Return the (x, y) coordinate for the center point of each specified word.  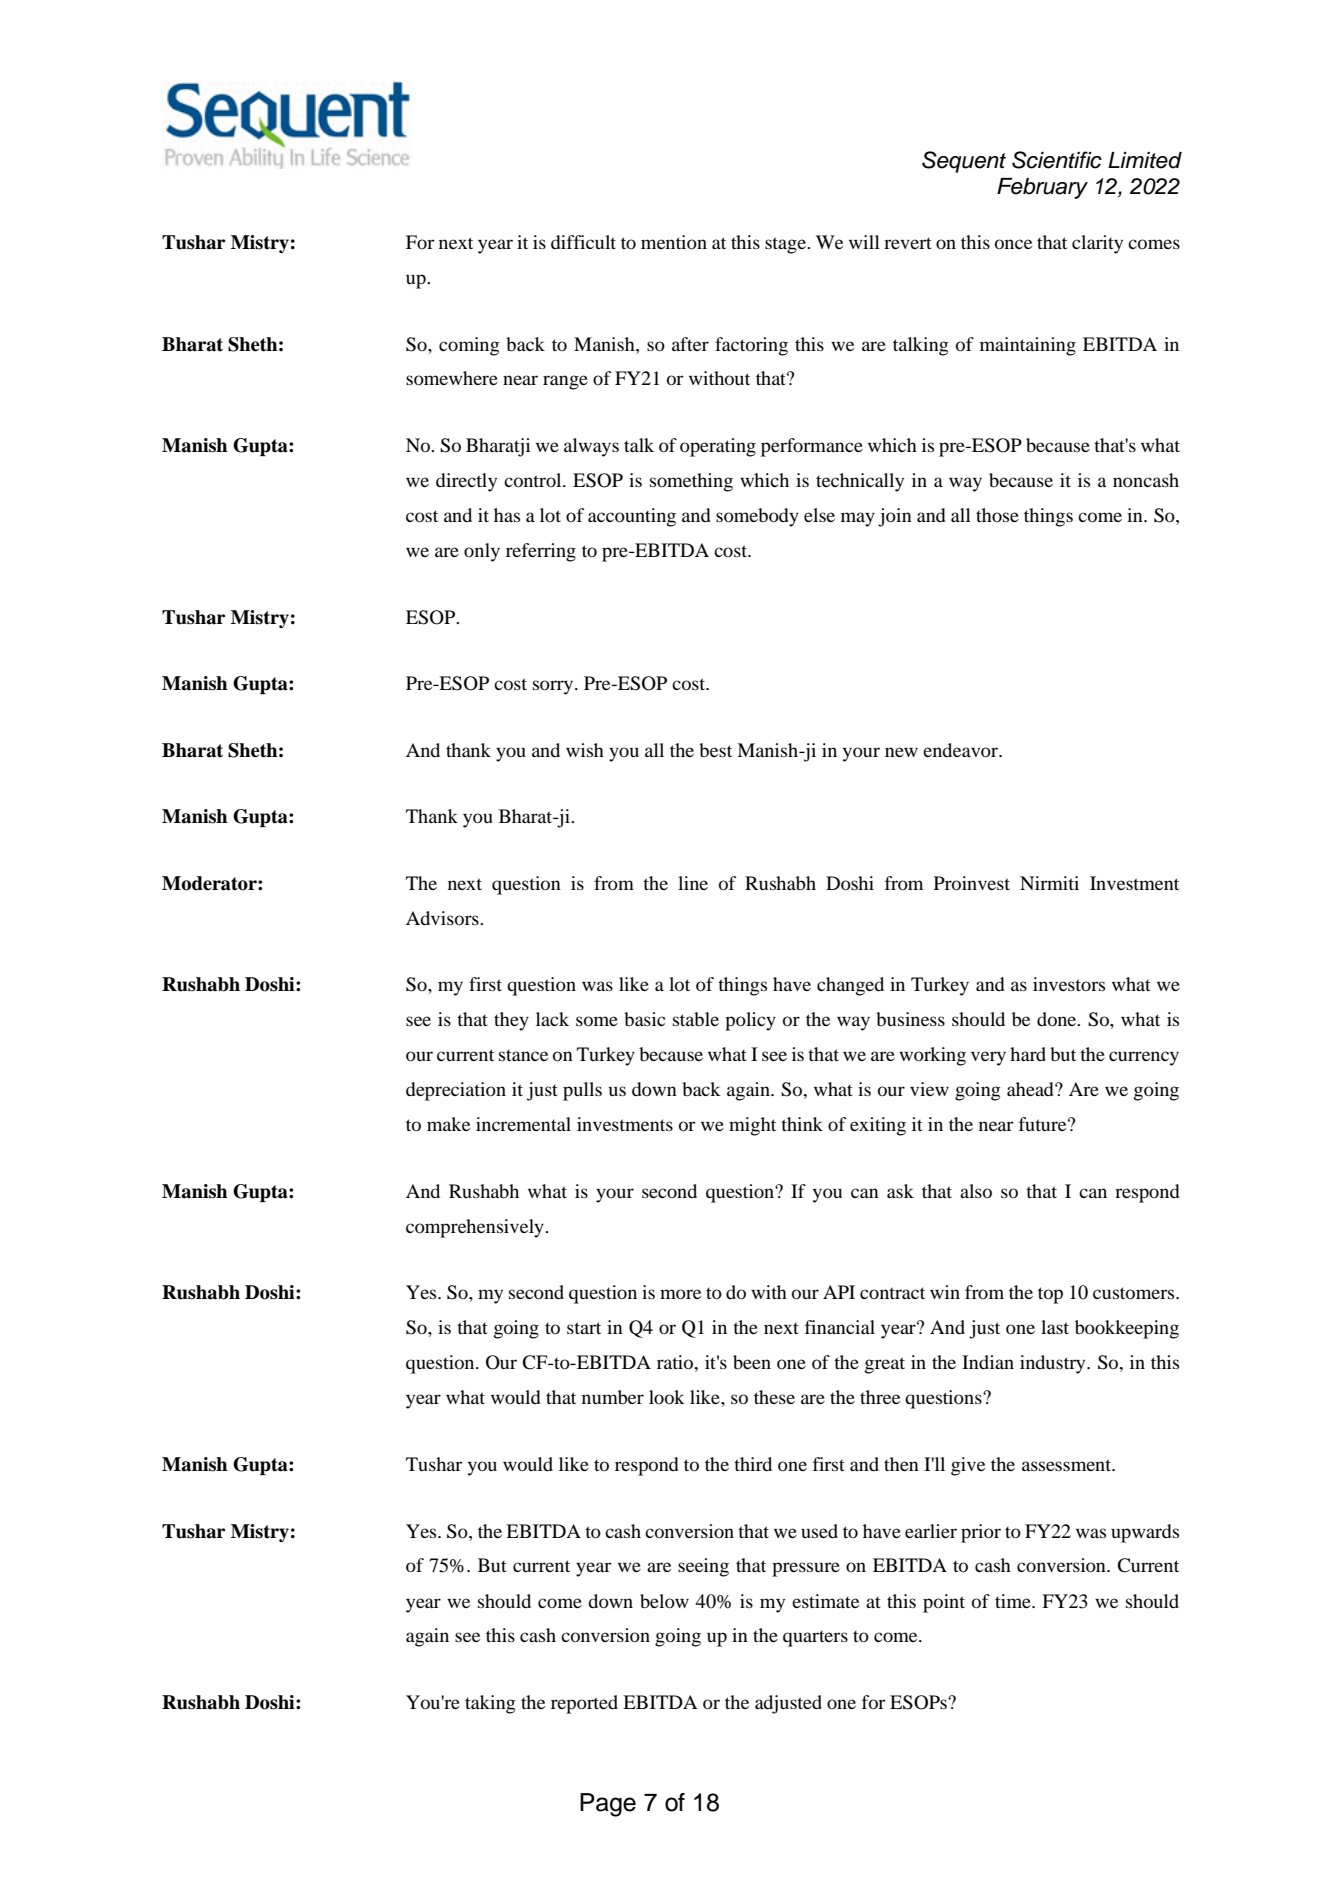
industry (1054, 1364)
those (997, 515)
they (511, 1021)
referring (541, 552)
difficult (583, 242)
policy (750, 1021)
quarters (815, 1638)
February (1042, 188)
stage (787, 245)
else (819, 515)
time (1014, 1601)
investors (1069, 984)
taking (490, 1704)
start (584, 1328)
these (774, 1397)
